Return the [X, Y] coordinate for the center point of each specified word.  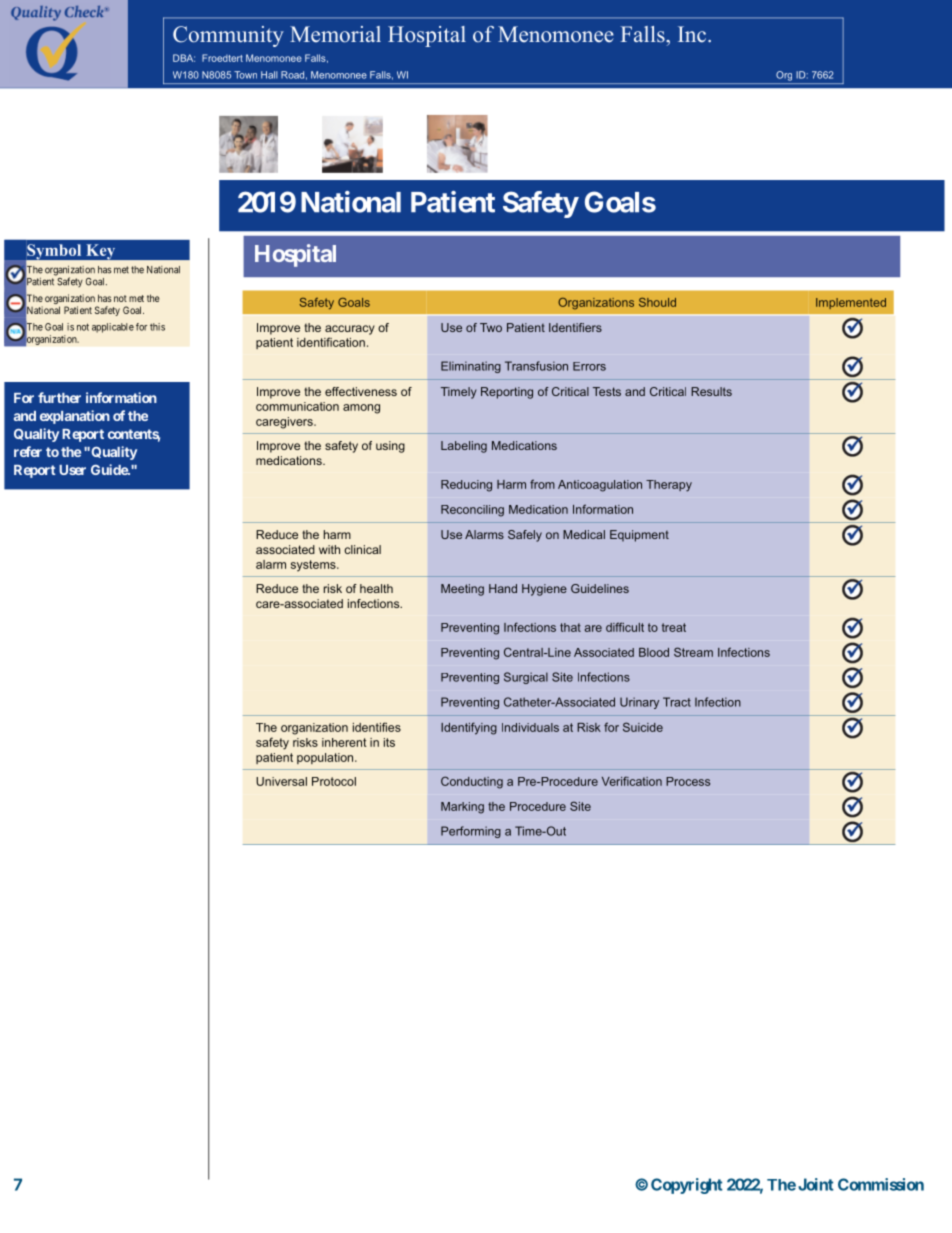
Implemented [851, 303]
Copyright [687, 1186]
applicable [113, 328]
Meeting [462, 590]
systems [314, 566]
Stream [693, 652]
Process [688, 781]
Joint [816, 1184]
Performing [471, 832]
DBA [184, 58]
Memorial [335, 34]
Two [491, 327]
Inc [692, 34]
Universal [281, 781]
